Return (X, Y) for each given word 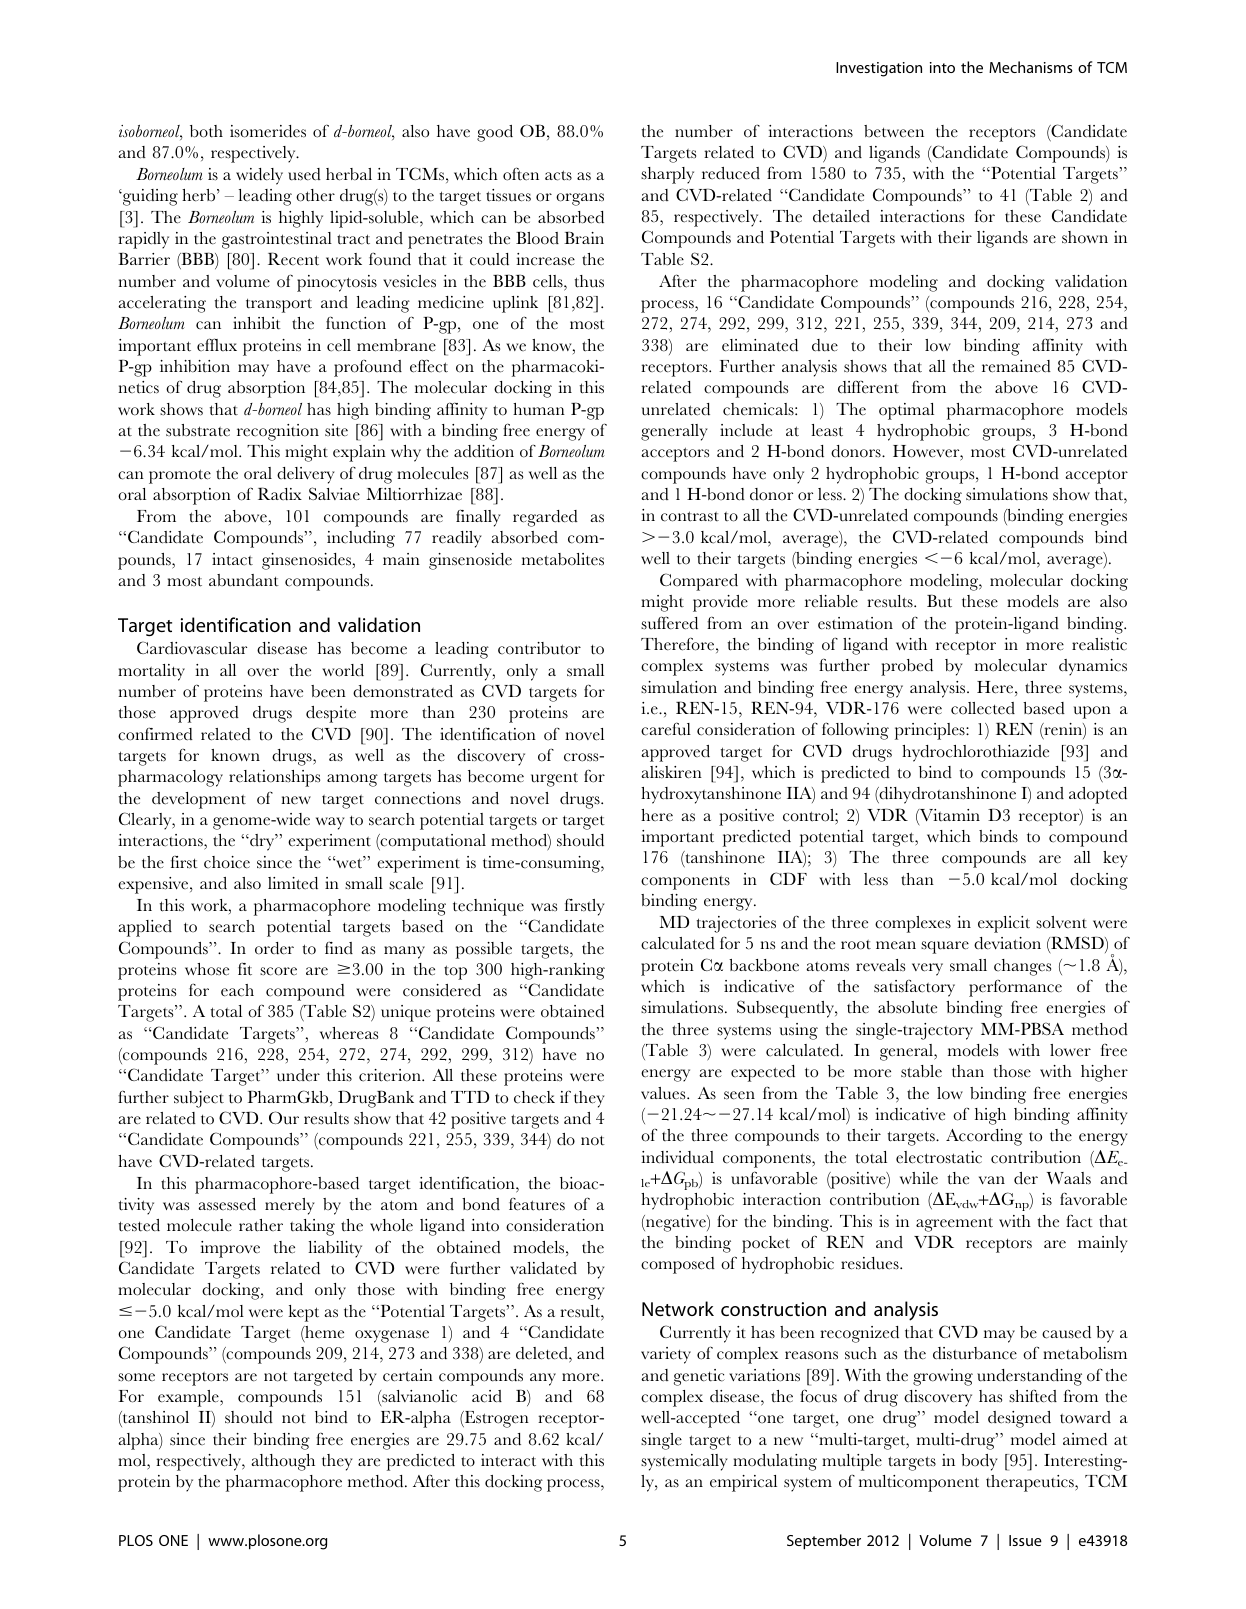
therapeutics (1031, 1483)
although (283, 1462)
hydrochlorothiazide (975, 753)
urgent (554, 779)
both (206, 131)
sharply (667, 175)
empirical (743, 1483)
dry (262, 842)
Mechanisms (1031, 67)
